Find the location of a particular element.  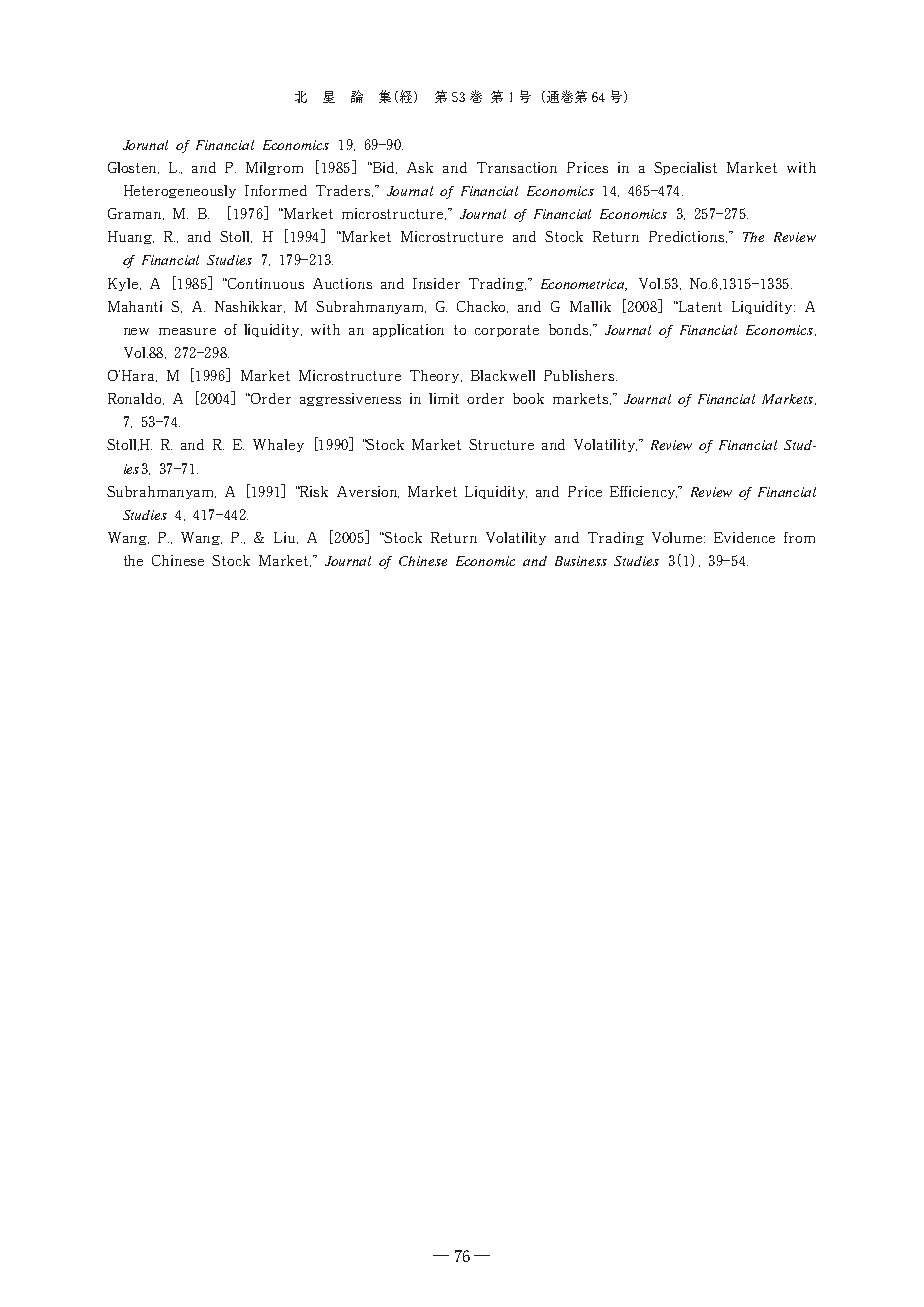

Evidence is located at coordinates (744, 537).
